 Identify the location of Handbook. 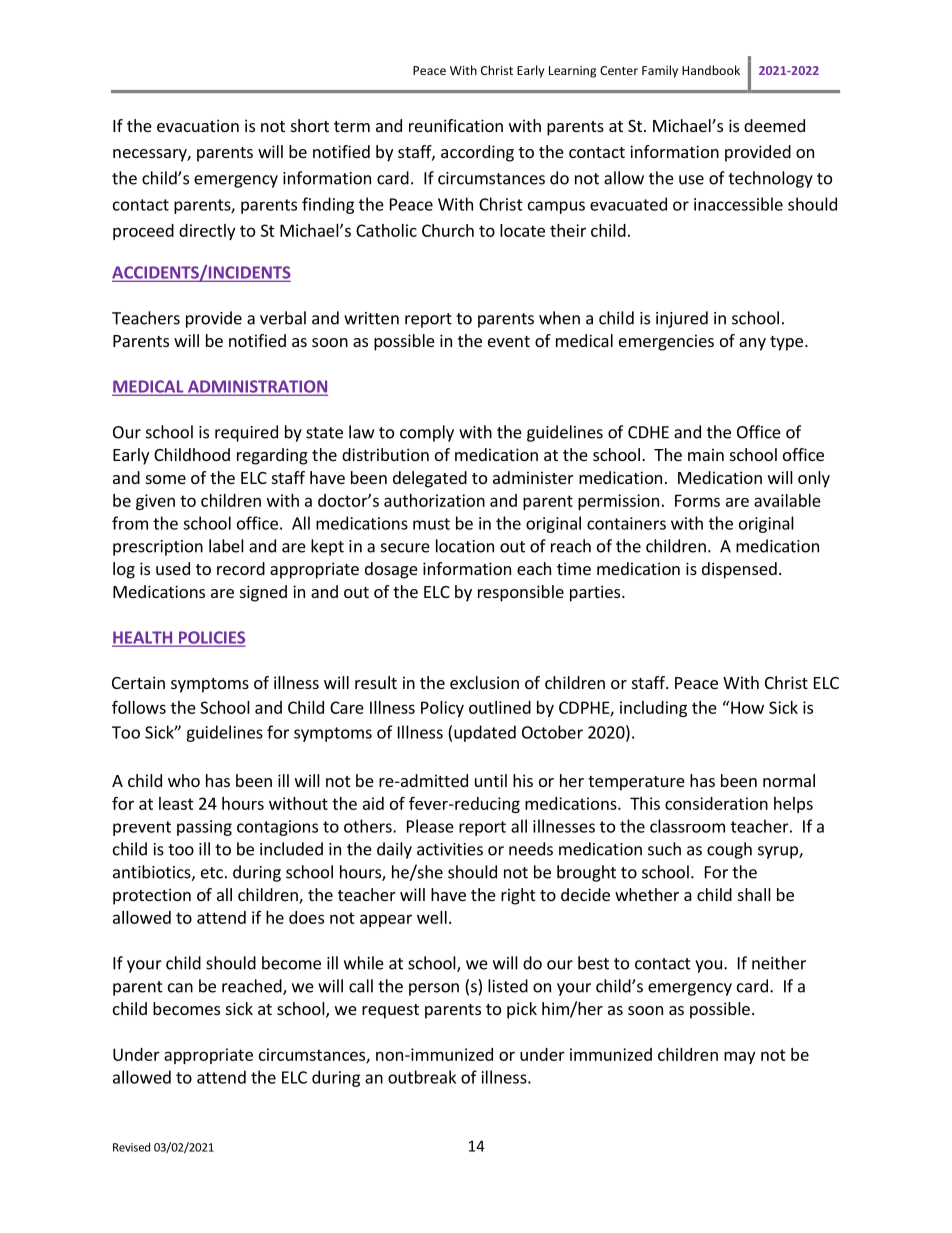
(711, 70).
